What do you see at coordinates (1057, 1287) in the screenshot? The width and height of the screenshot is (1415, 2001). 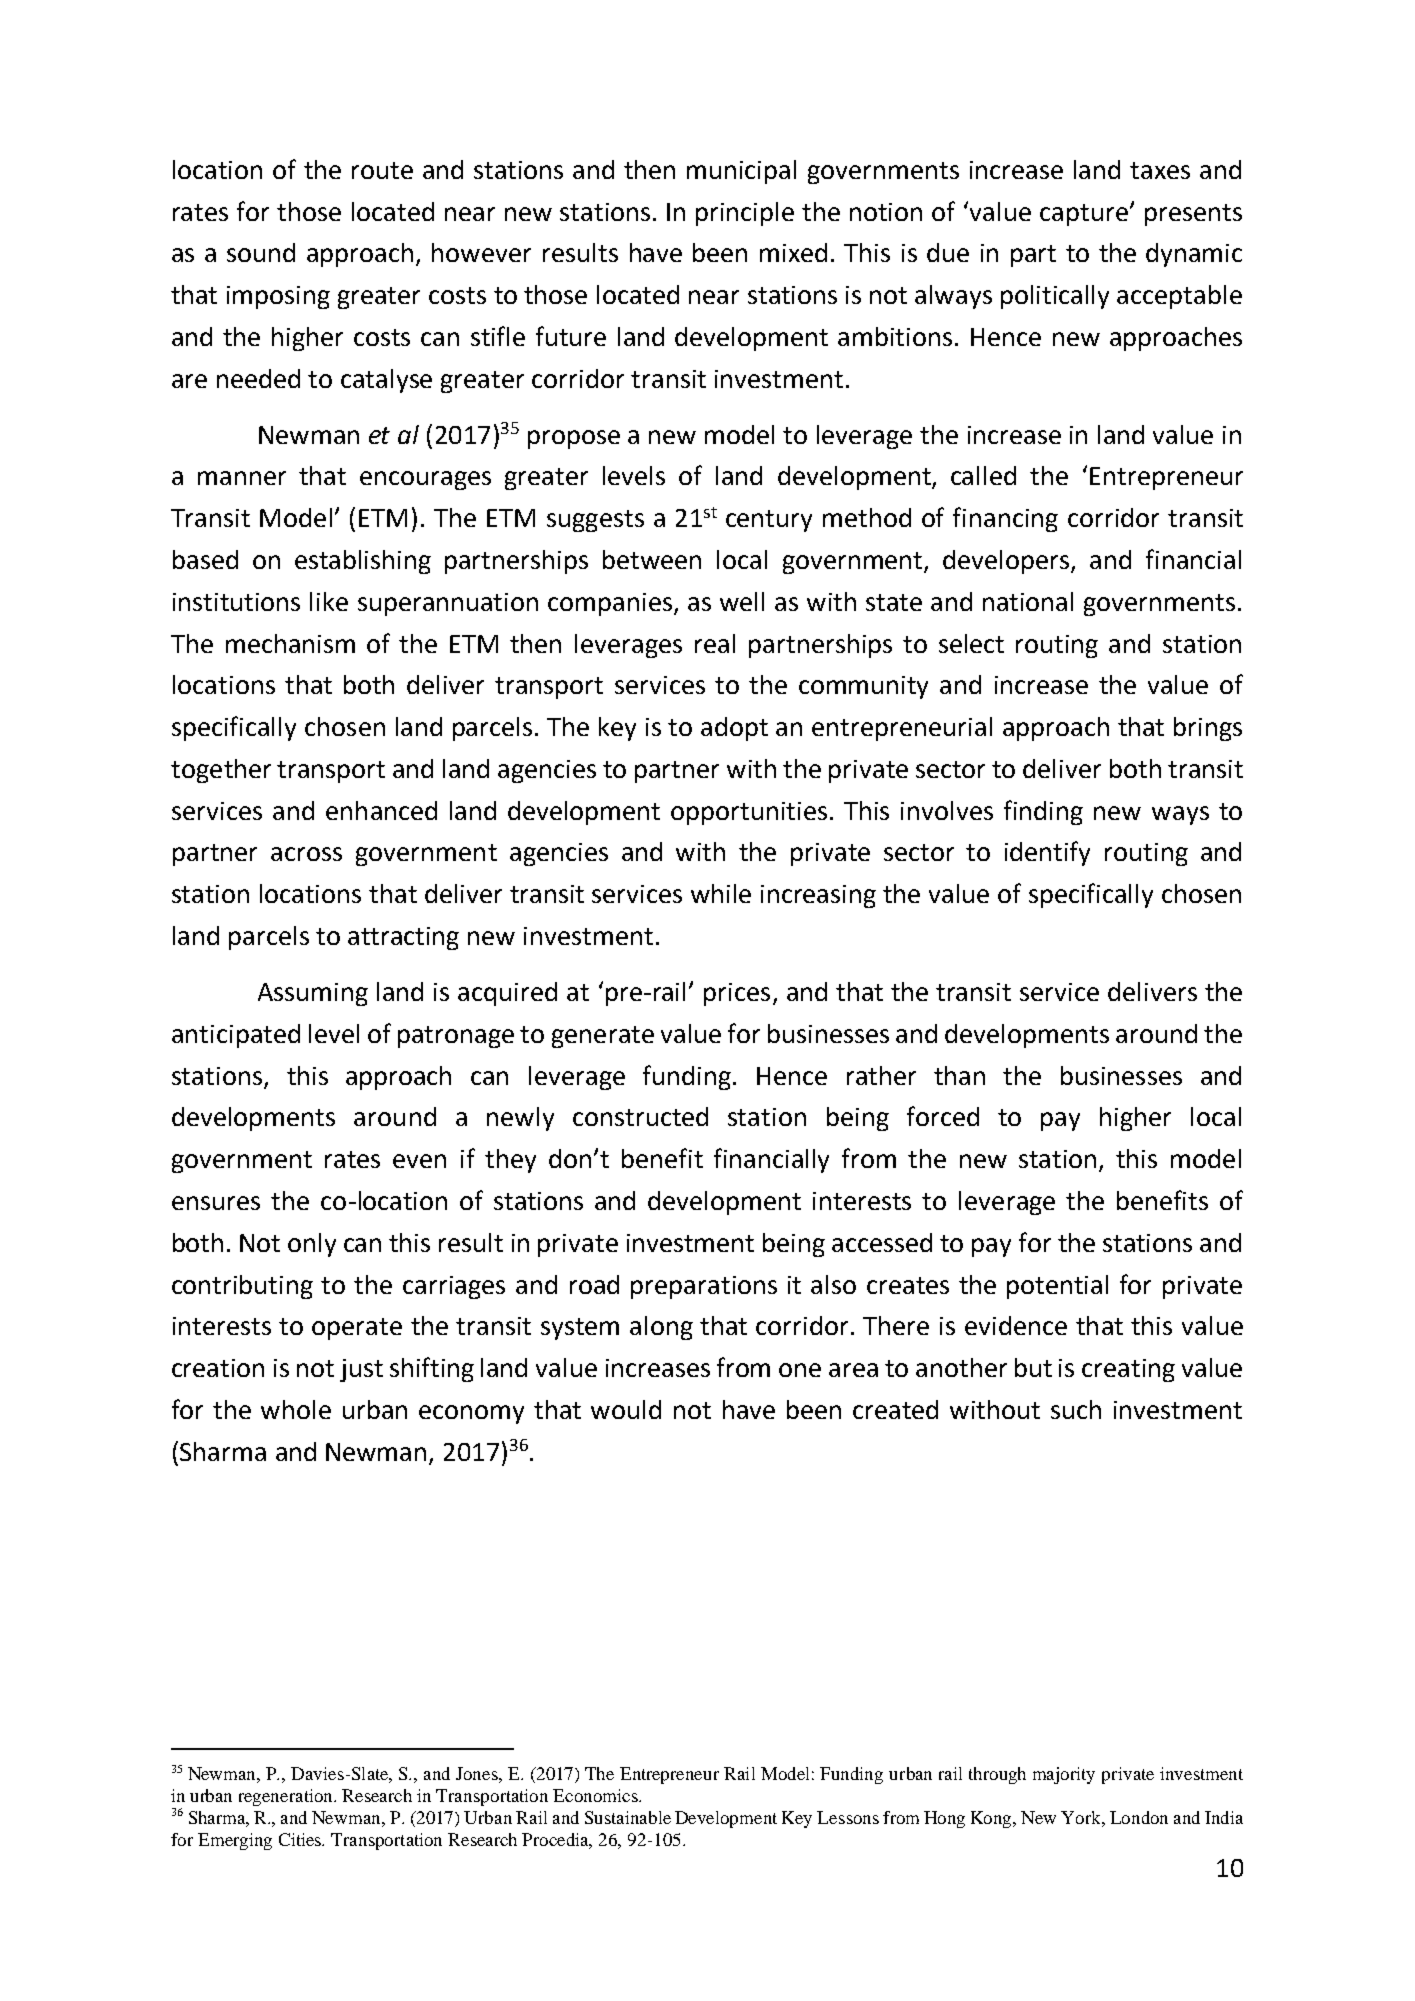 I see `potential` at bounding box center [1057, 1287].
